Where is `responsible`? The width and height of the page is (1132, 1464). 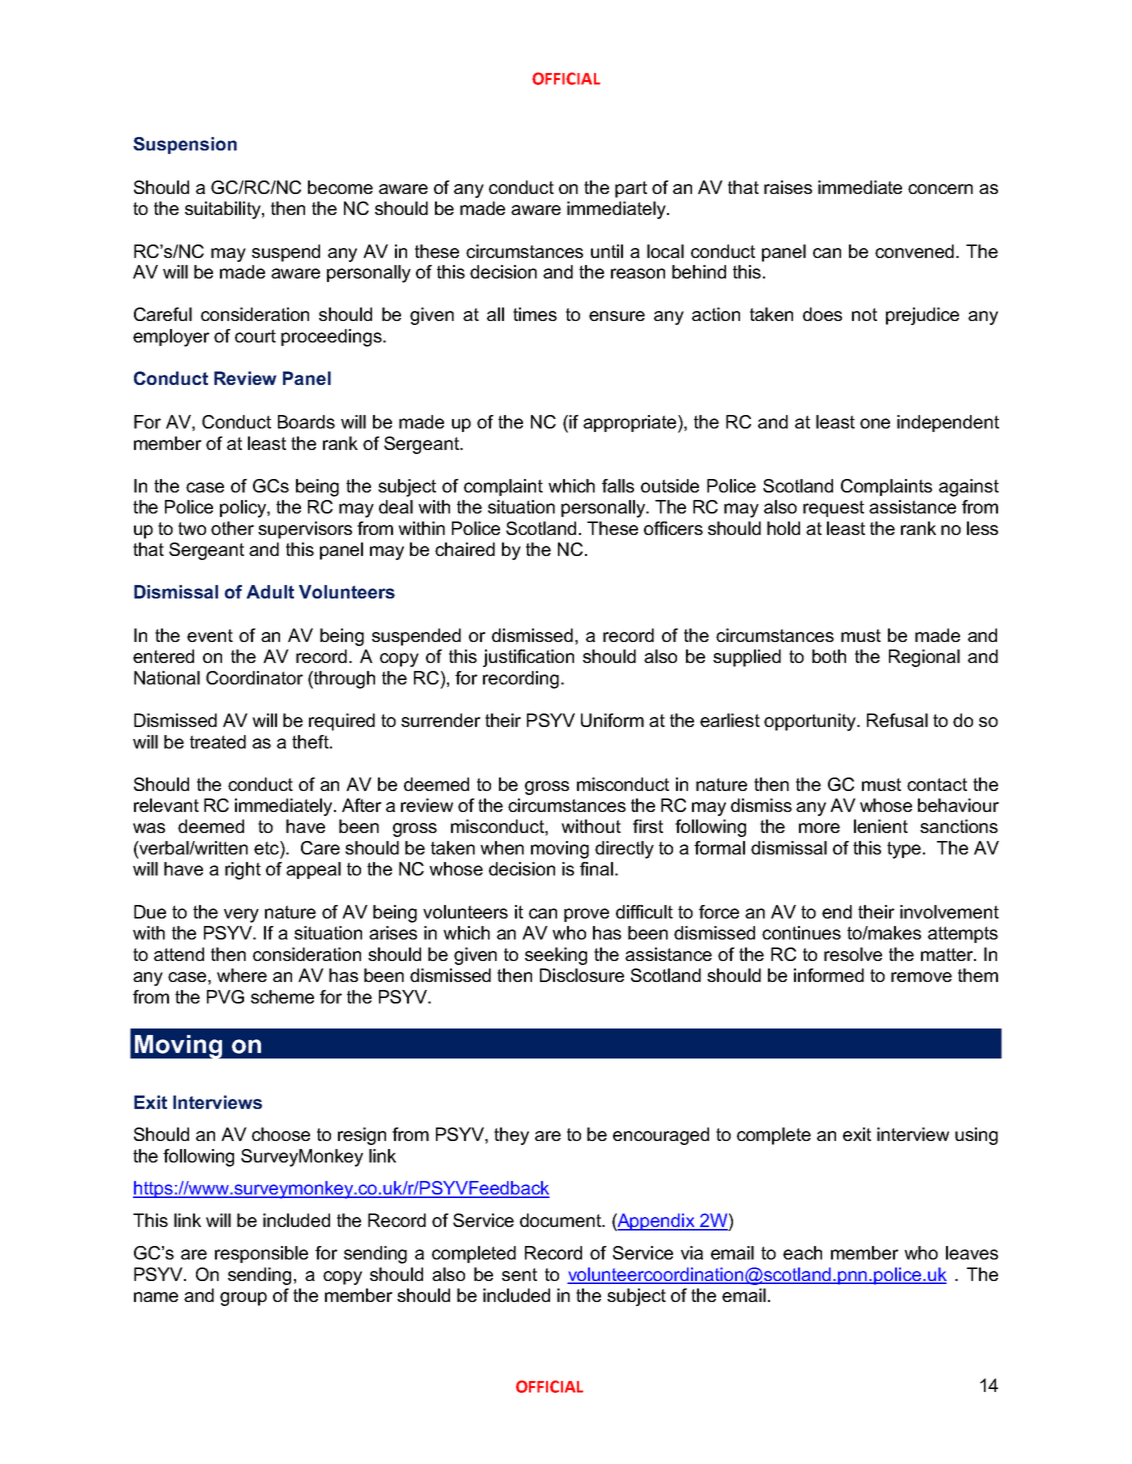 responsible is located at coordinates (261, 1254).
